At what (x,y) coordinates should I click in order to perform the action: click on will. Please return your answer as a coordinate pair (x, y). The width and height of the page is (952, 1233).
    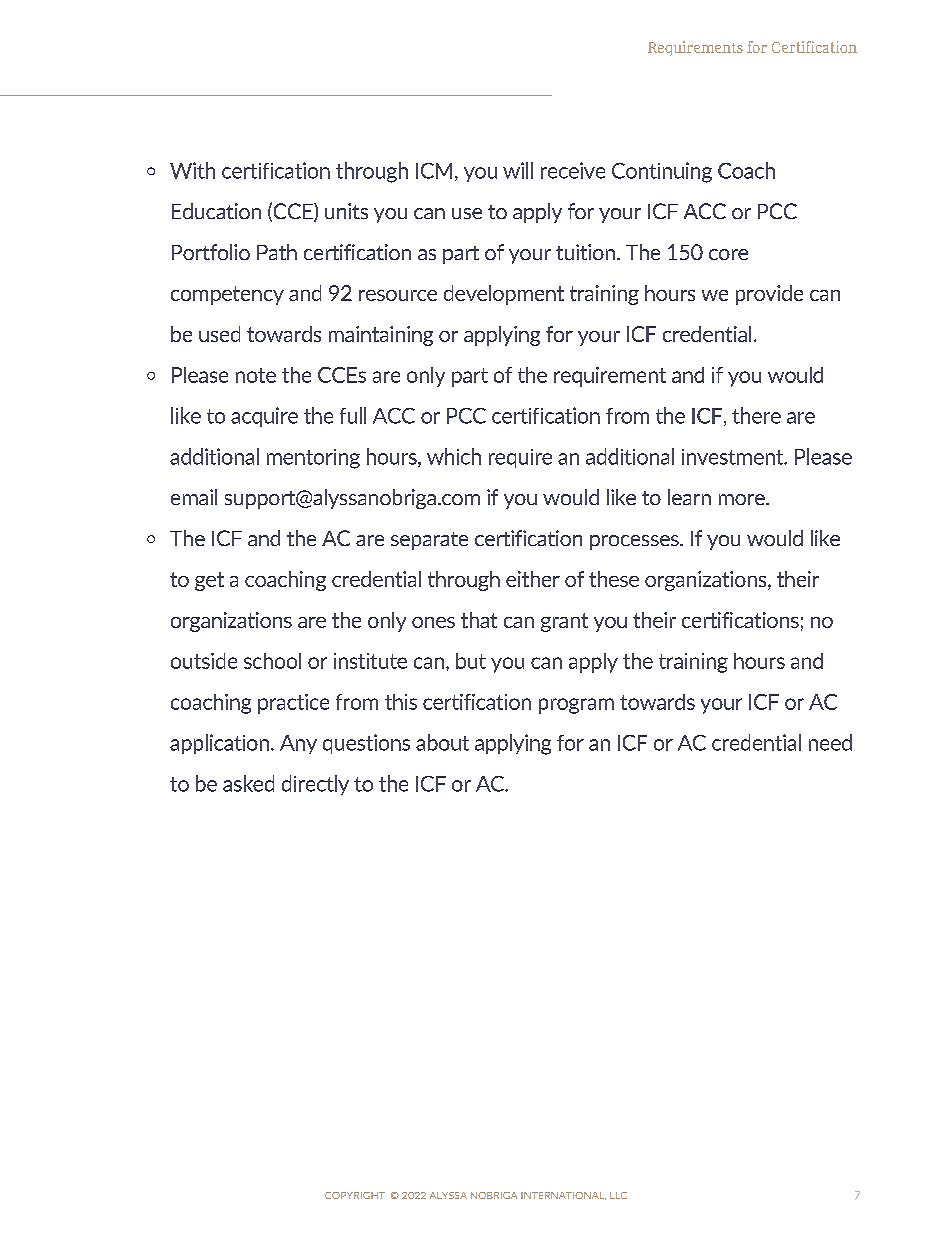
    Looking at the image, I should click on (518, 170).
